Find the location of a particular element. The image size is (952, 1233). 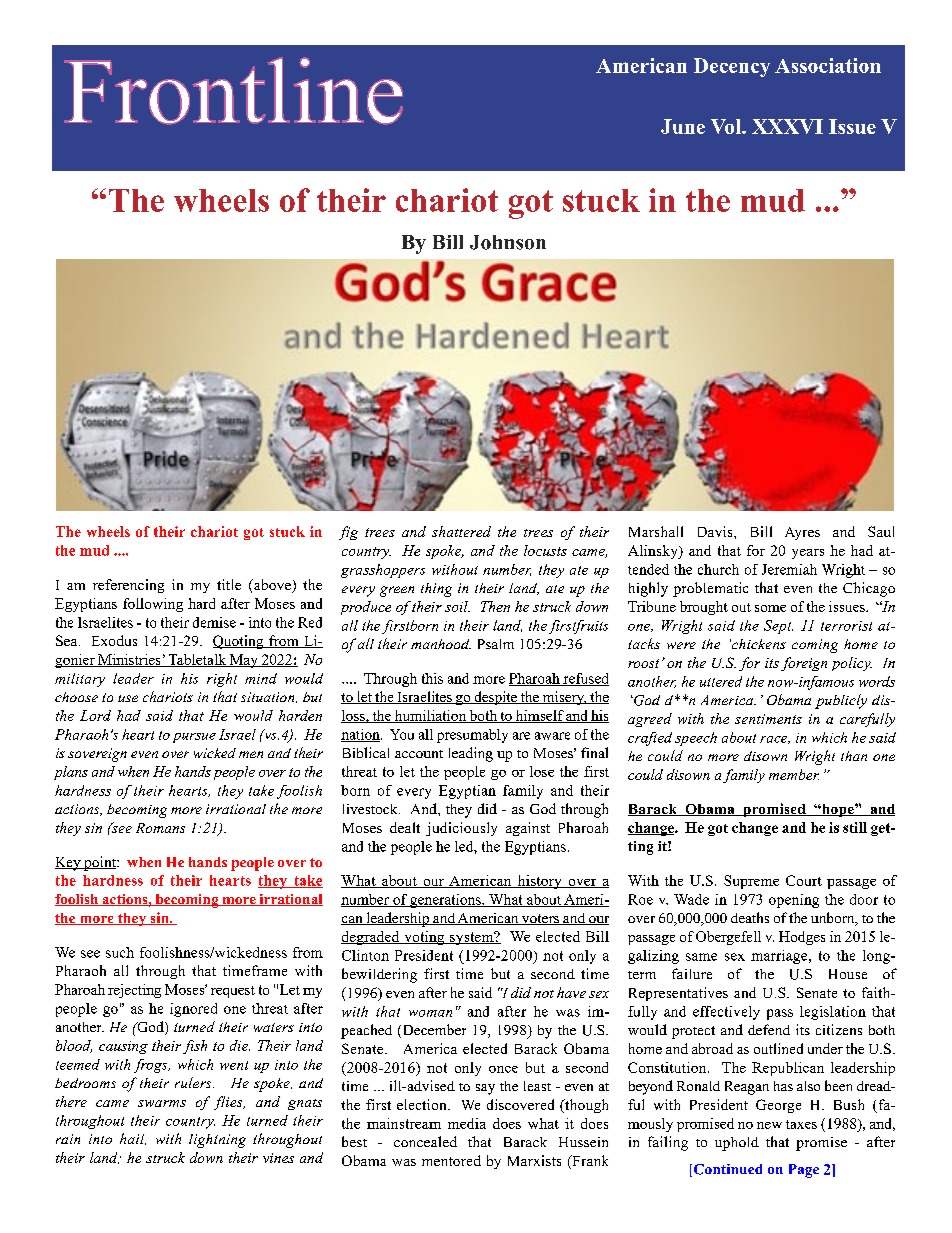

hail is located at coordinates (133, 1139).
